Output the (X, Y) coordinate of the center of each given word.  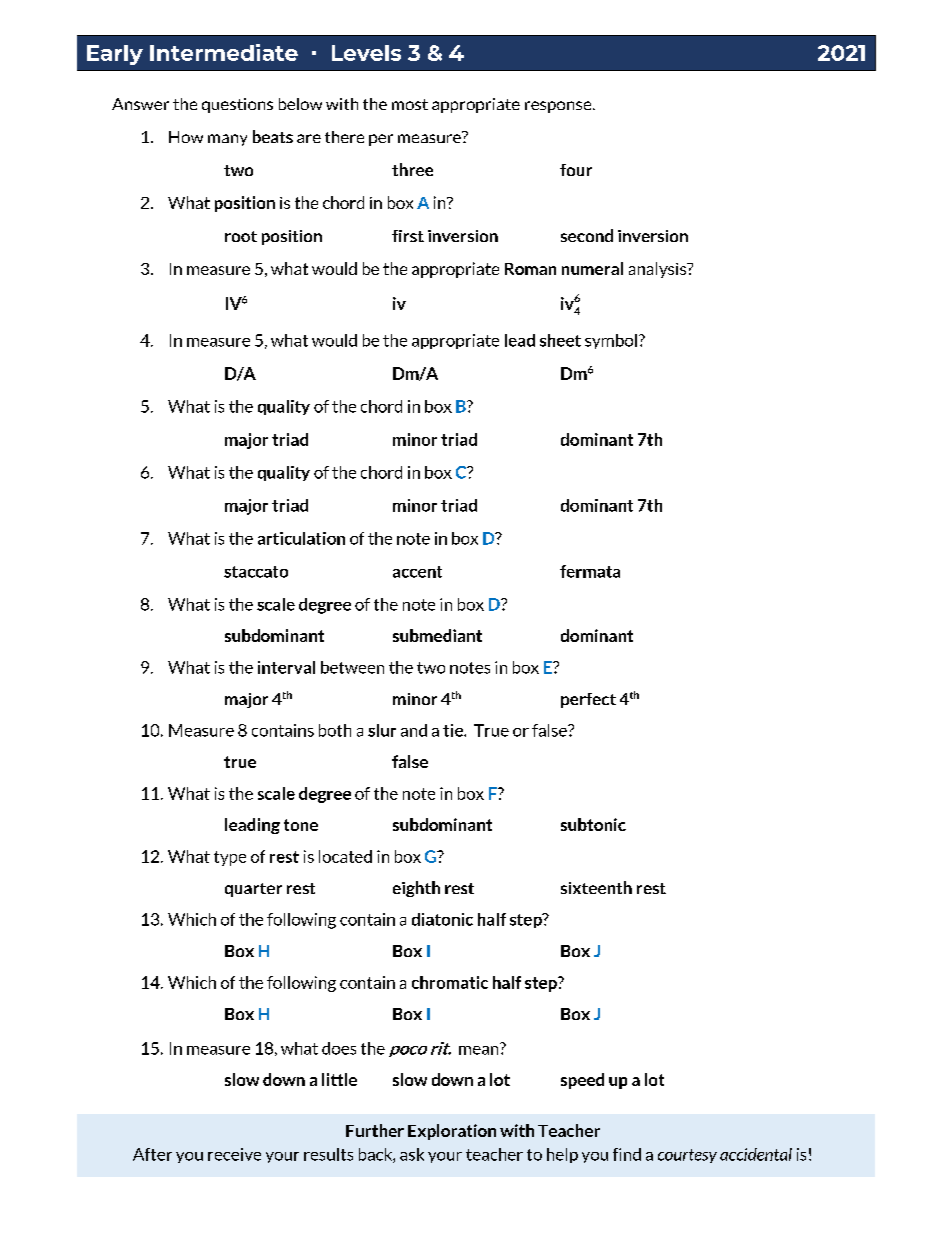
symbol (611, 341)
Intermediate (224, 52)
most (410, 104)
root (241, 236)
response (559, 107)
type (230, 858)
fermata (590, 571)
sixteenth (596, 887)
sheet (560, 340)
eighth (416, 889)
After (152, 1154)
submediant (437, 635)
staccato (256, 572)
